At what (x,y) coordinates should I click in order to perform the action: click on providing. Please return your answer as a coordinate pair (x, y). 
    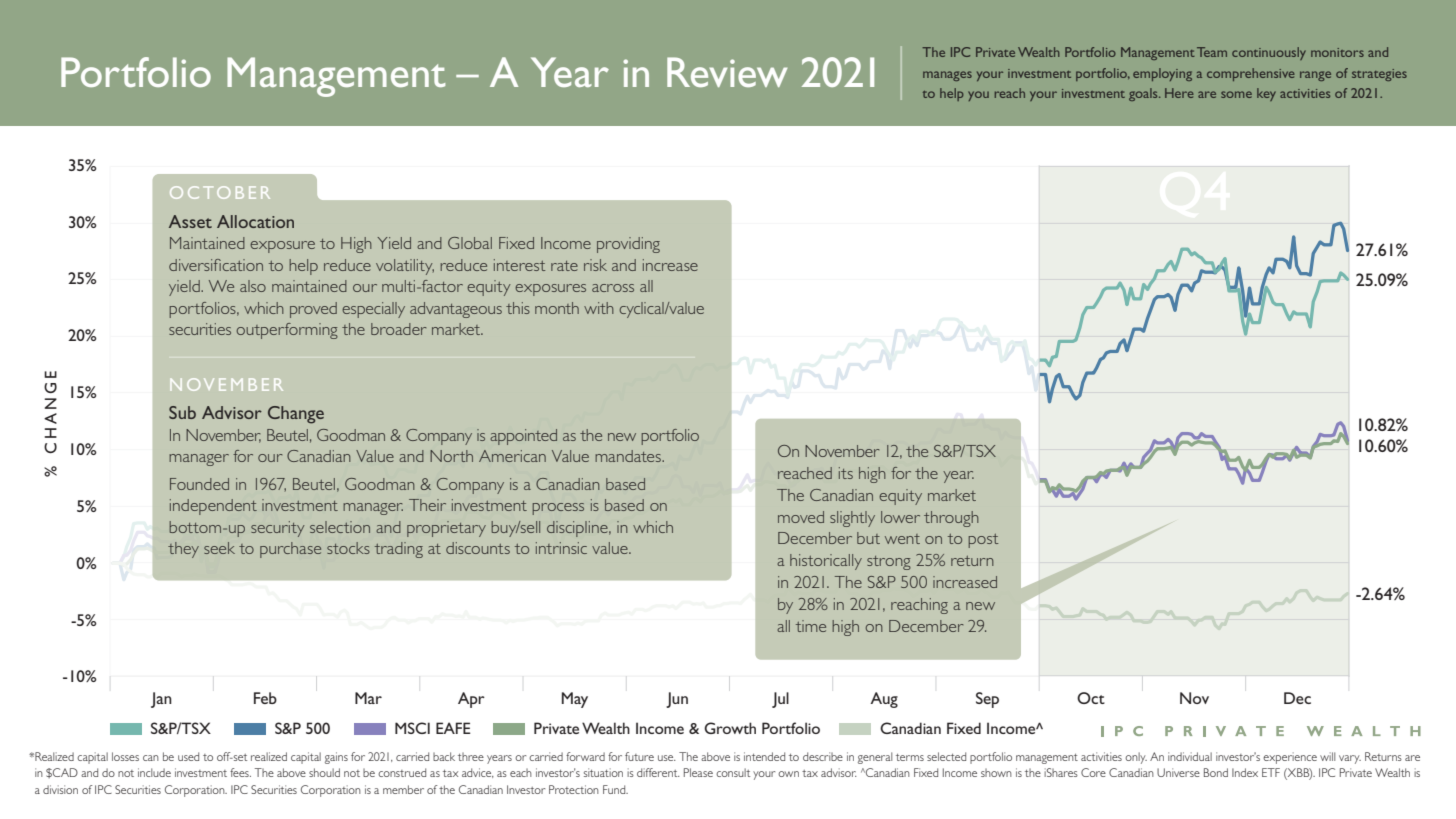
    Looking at the image, I should click on (628, 245).
